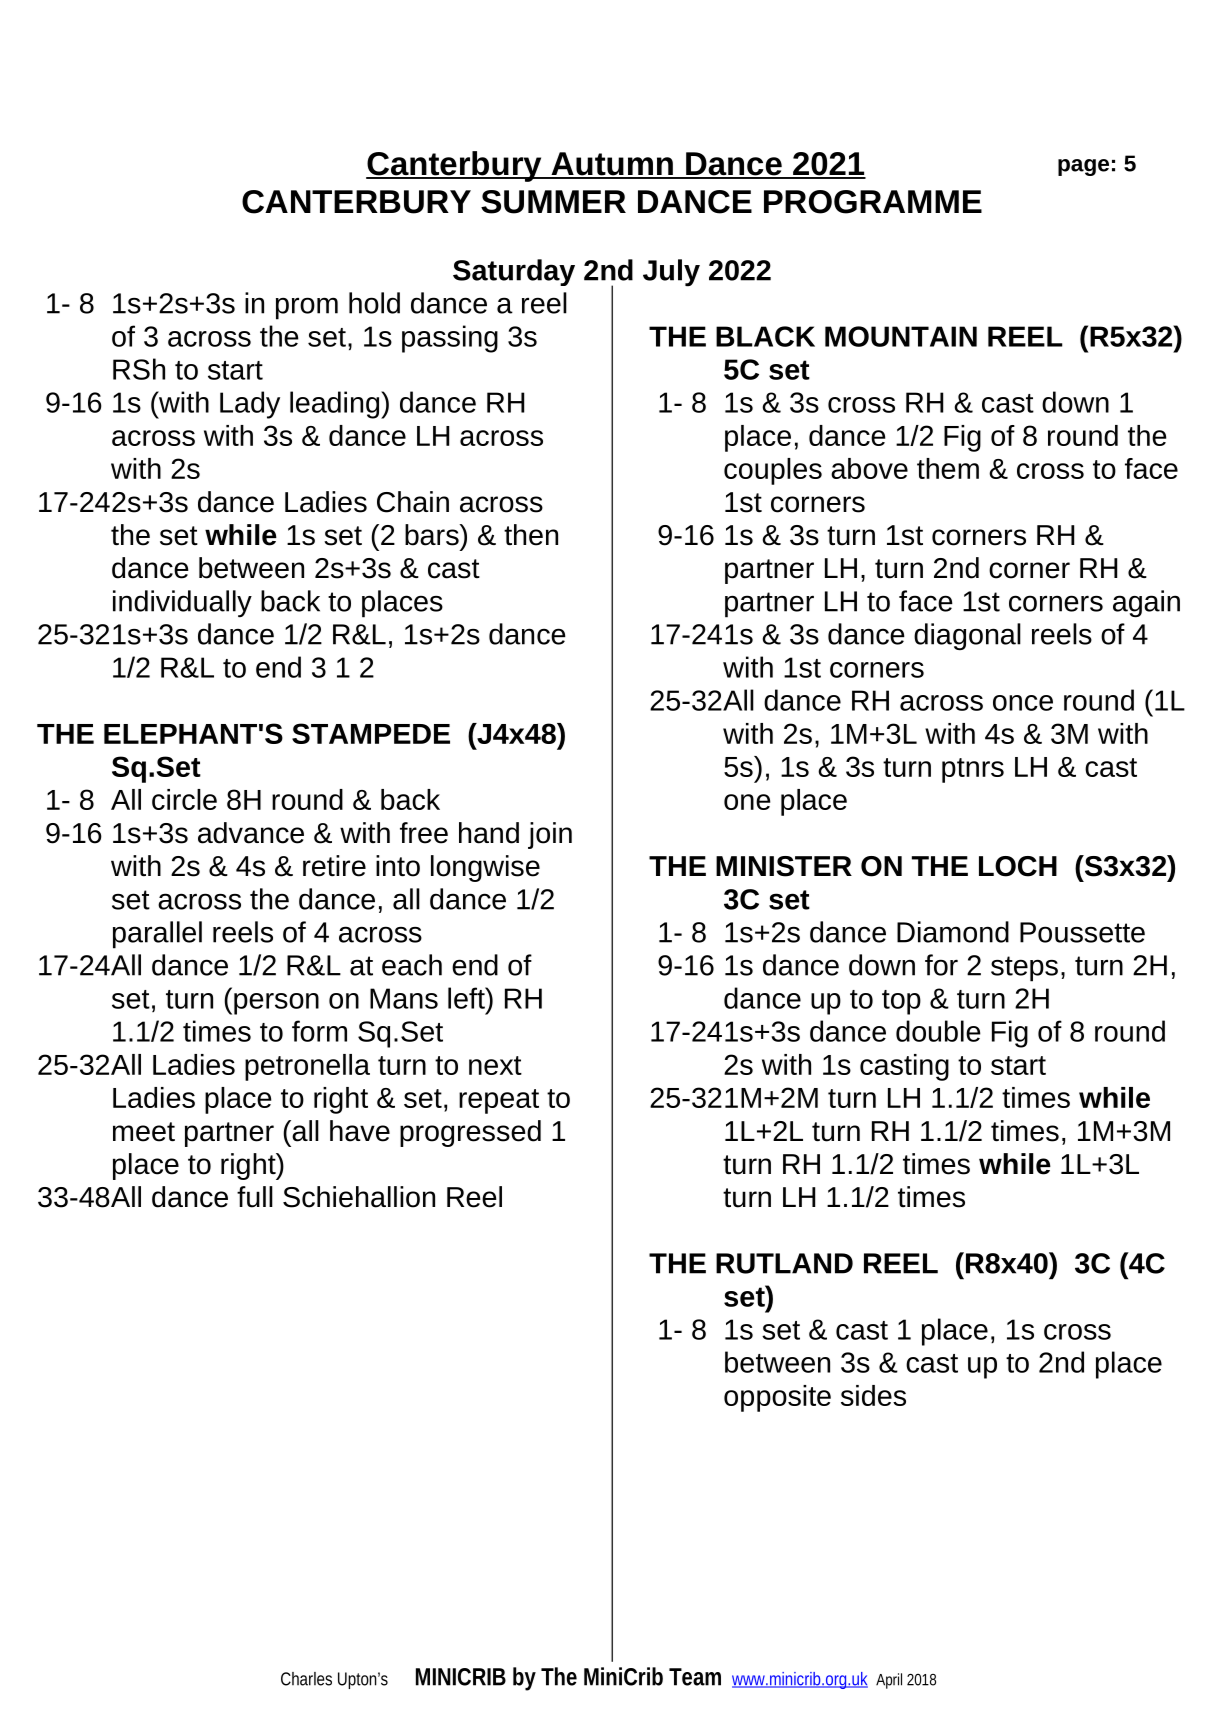  What do you see at coordinates (612, 165) in the screenshot?
I see `Autumn` at bounding box center [612, 165].
